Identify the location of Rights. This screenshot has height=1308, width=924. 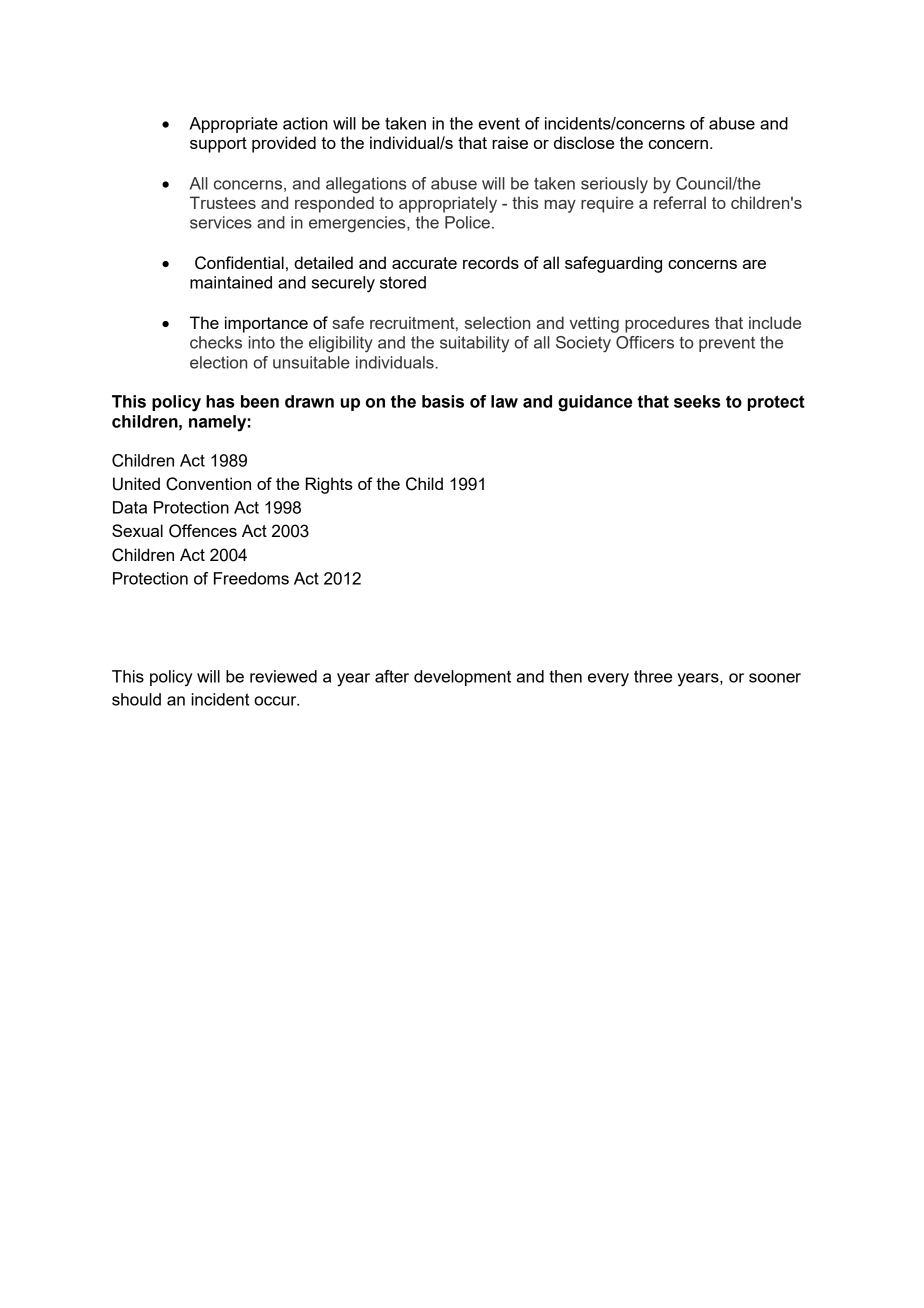
(329, 485).
